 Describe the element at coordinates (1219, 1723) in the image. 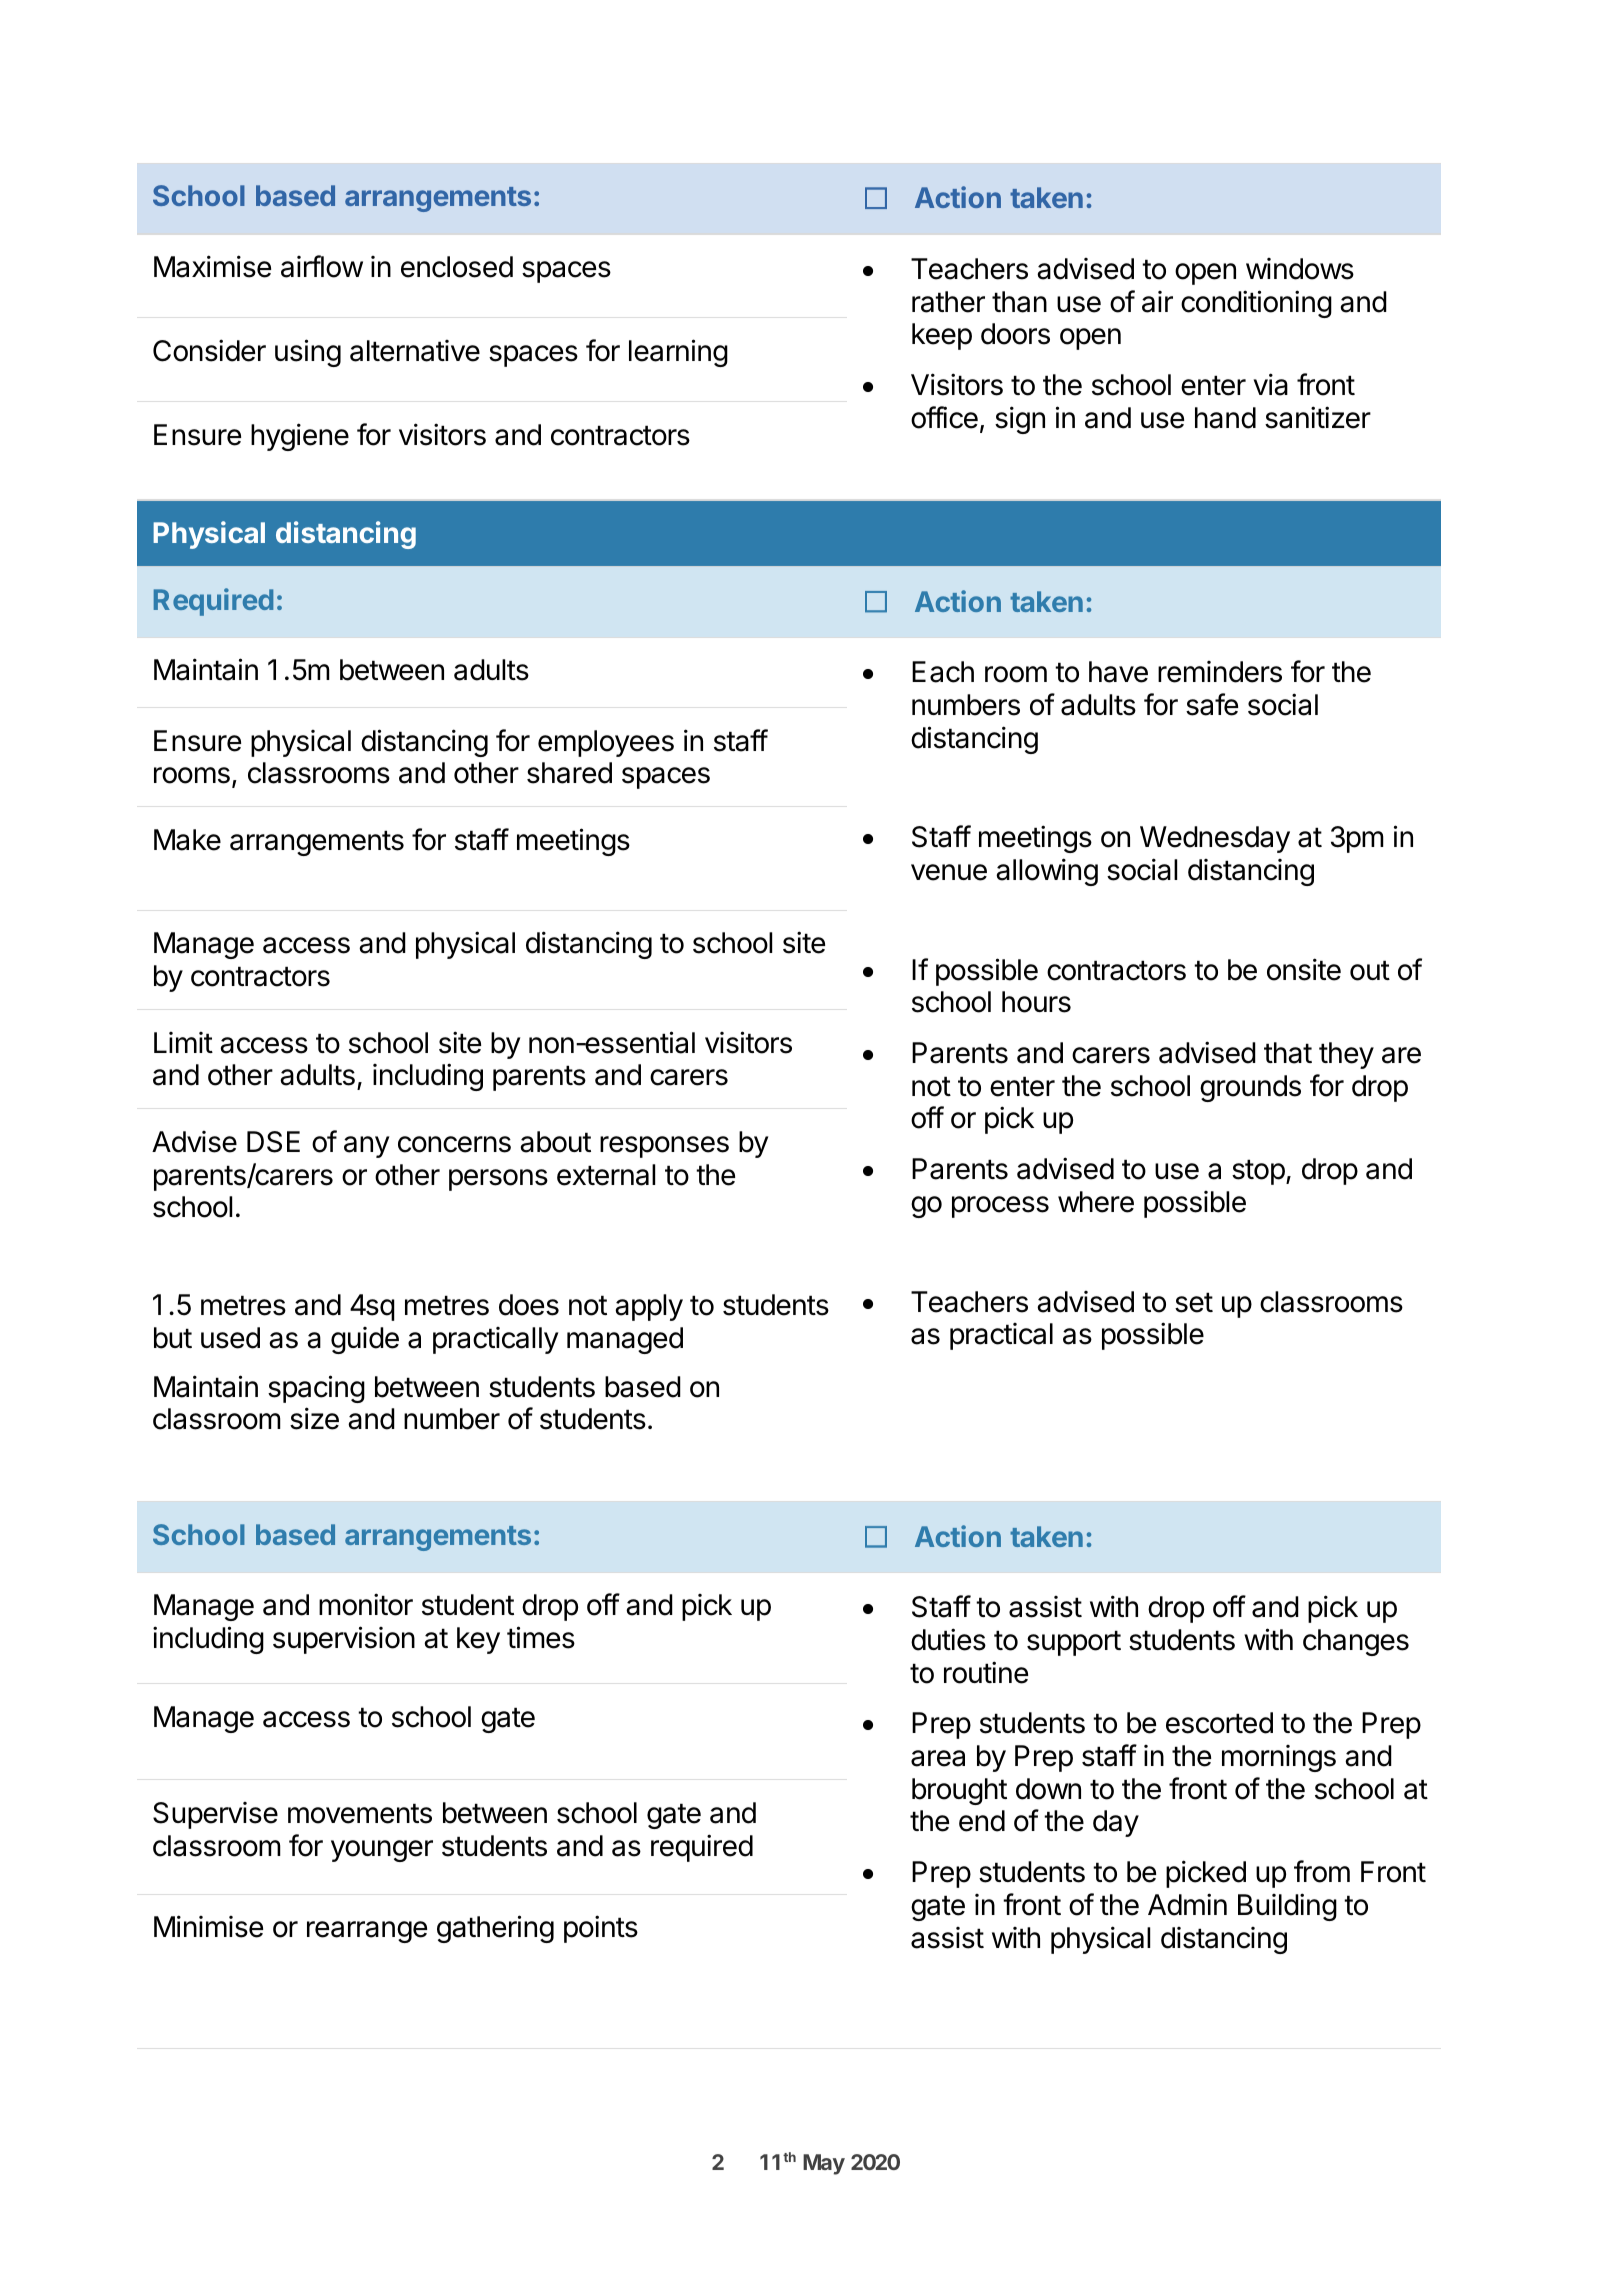

I see `escorted` at that location.
